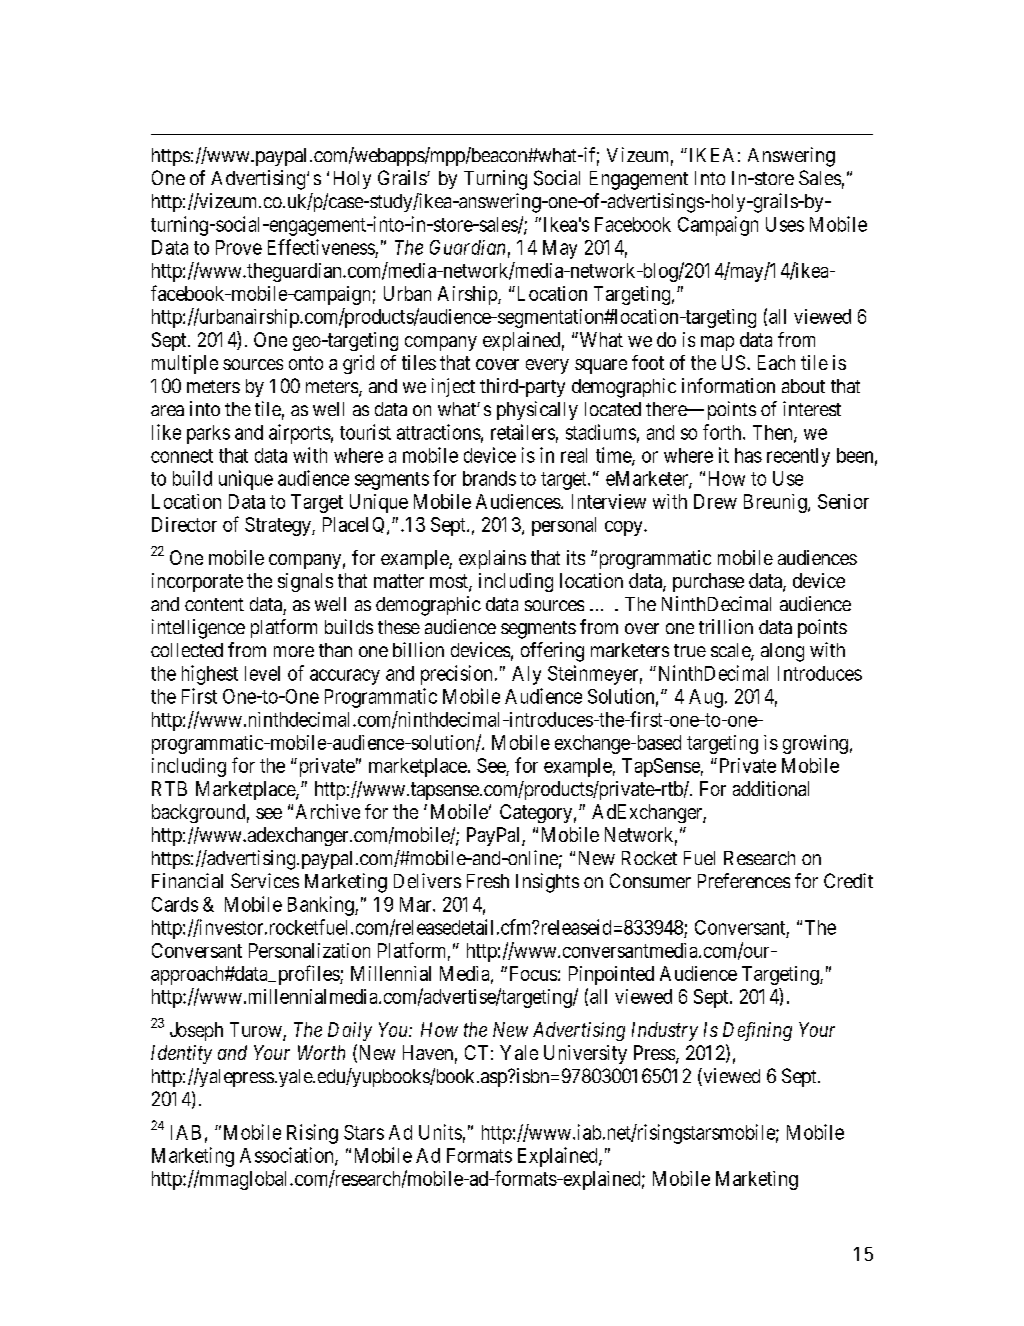 The image size is (1024, 1326). I want to click on every, so click(547, 366).
